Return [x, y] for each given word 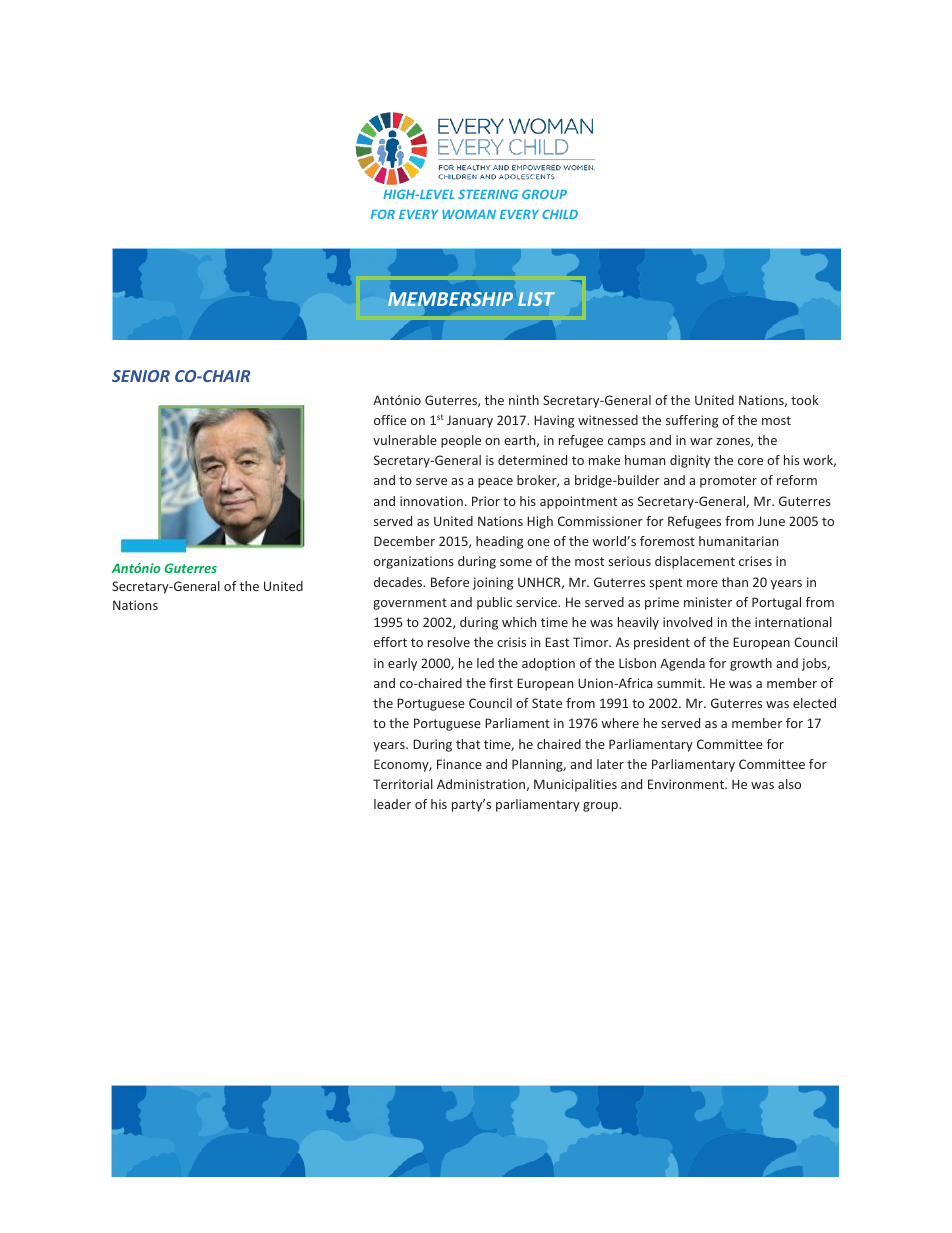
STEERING [488, 194]
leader [392, 804]
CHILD [560, 214]
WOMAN [469, 214]
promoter [728, 482]
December [404, 541]
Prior [486, 501]
